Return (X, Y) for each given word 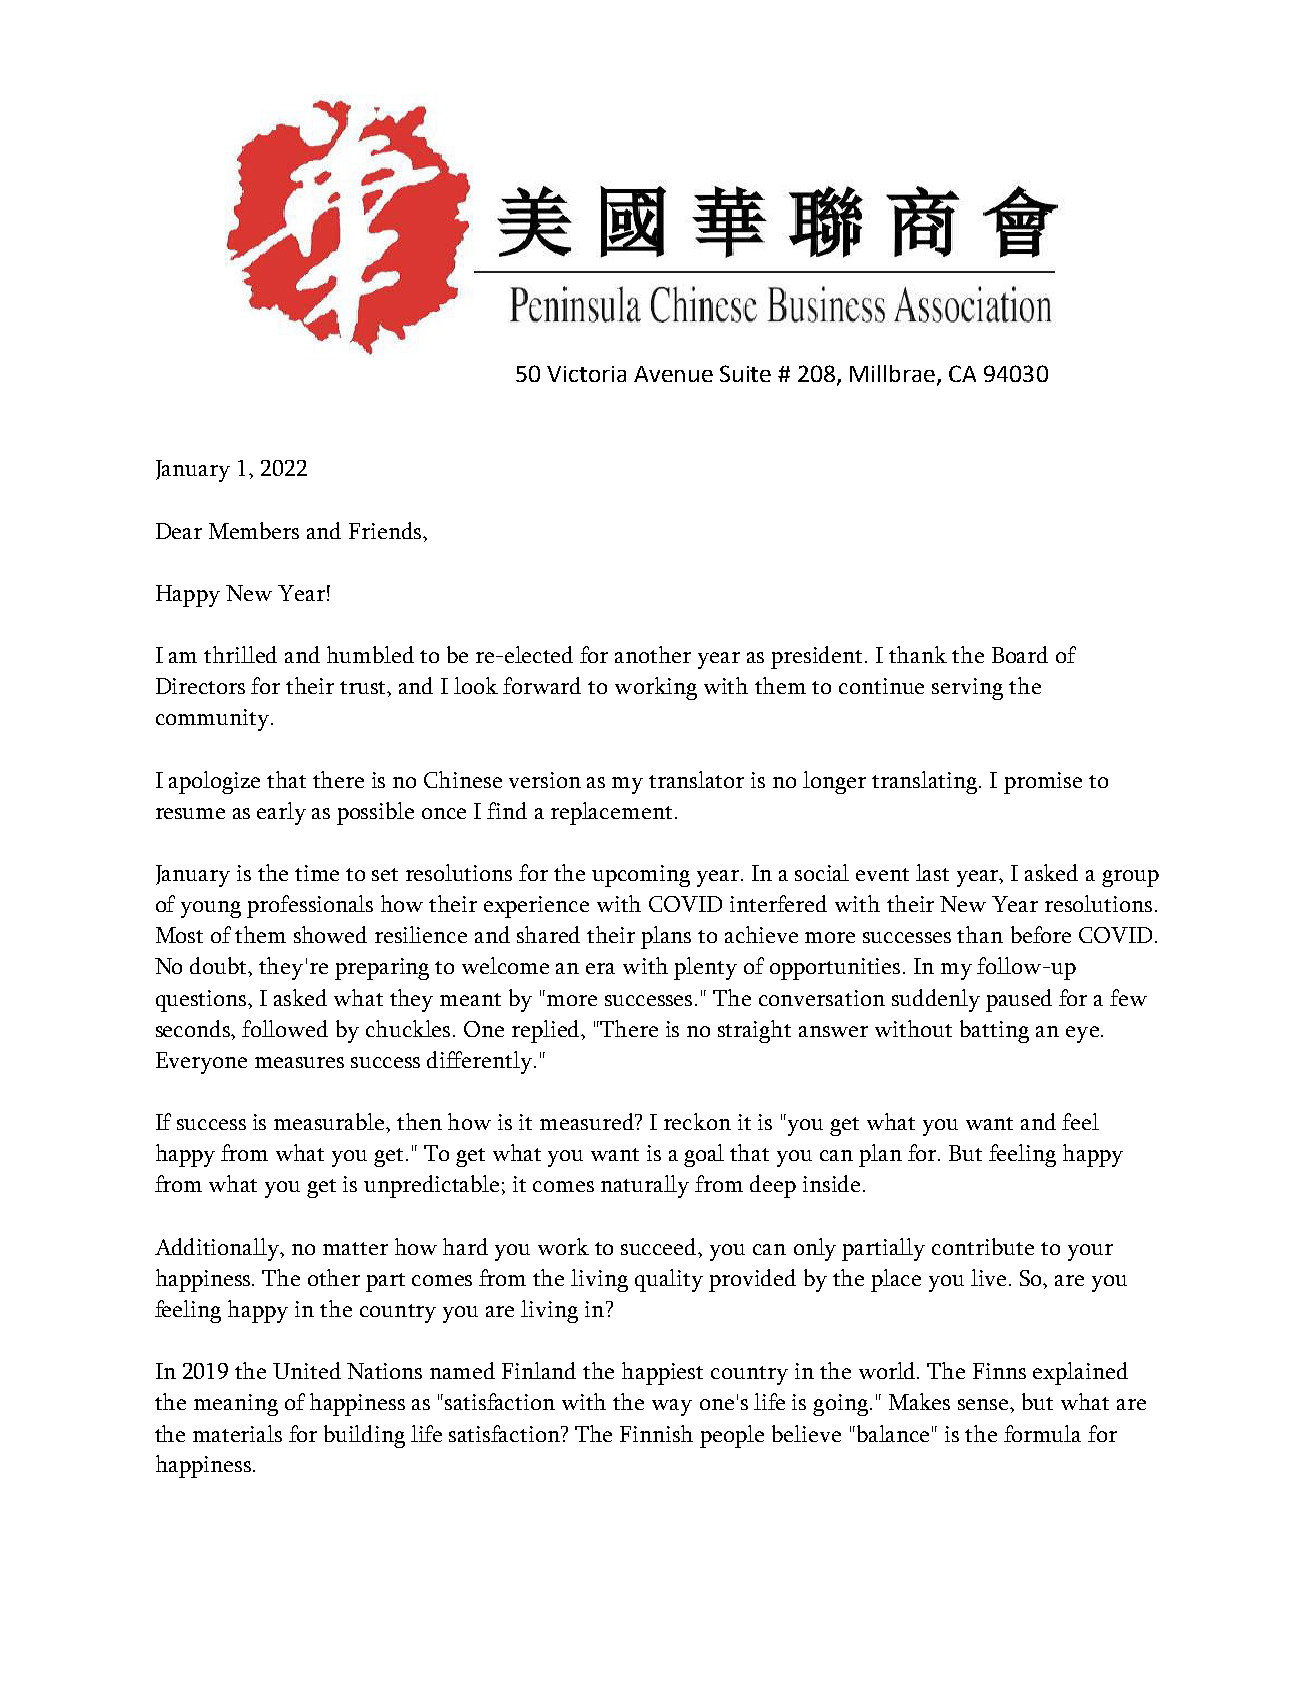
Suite (745, 373)
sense (984, 1404)
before (1041, 934)
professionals (310, 906)
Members (254, 530)
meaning (236, 1405)
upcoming (641, 876)
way (672, 1407)
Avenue (673, 374)
